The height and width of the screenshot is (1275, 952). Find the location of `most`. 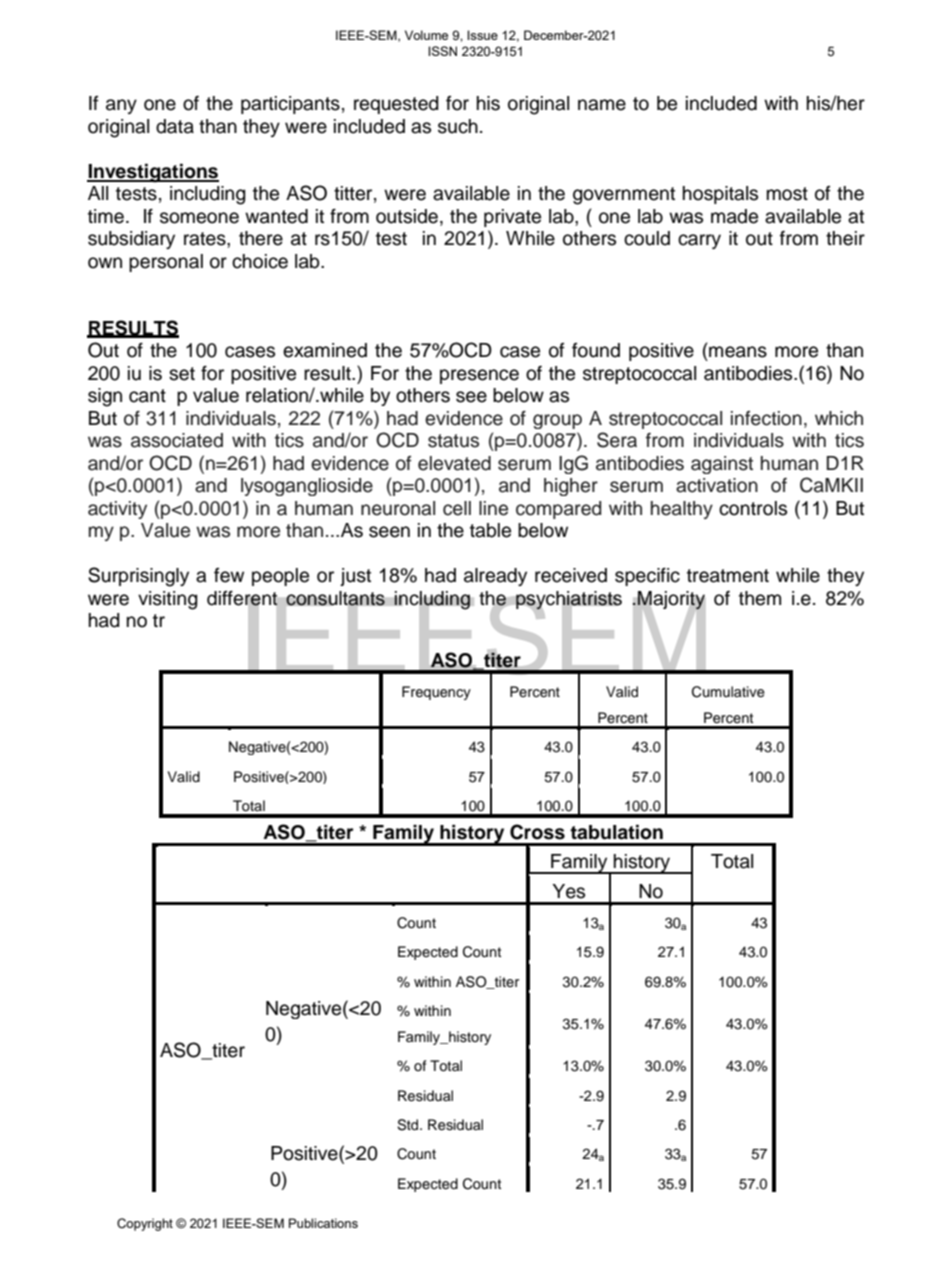

most is located at coordinates (787, 194).
